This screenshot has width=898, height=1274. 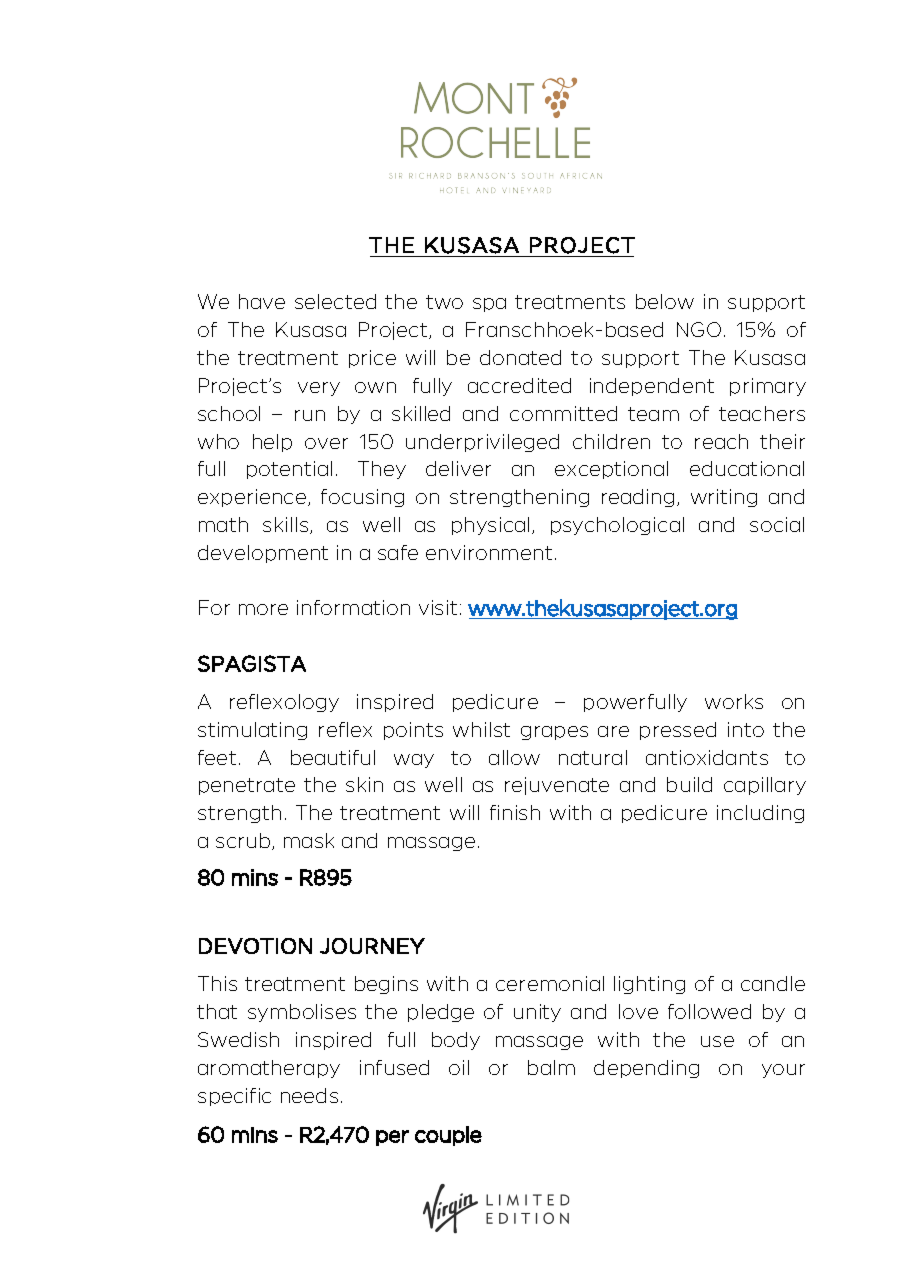 I want to click on NGO, so click(x=699, y=329).
